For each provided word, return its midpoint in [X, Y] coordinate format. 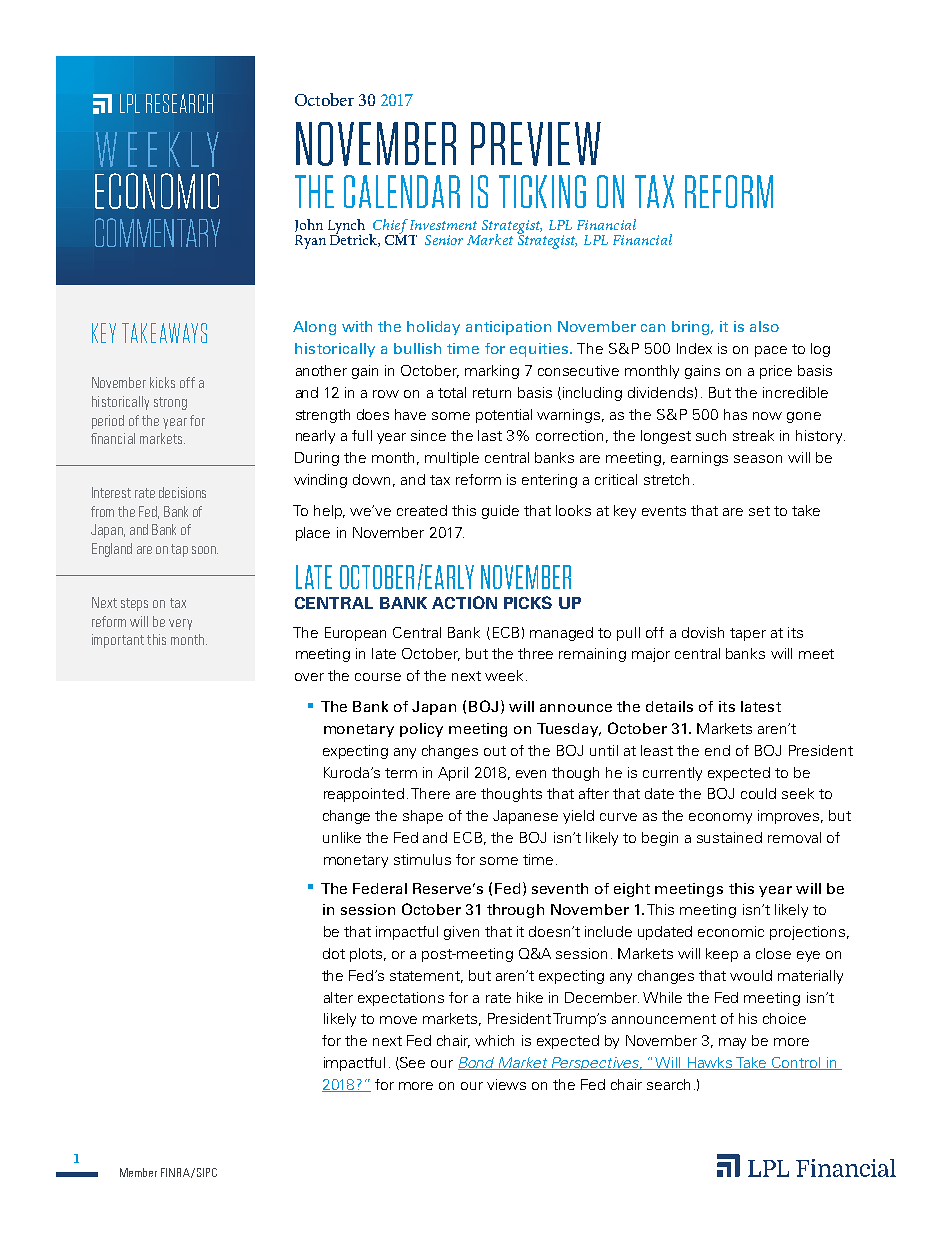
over [309, 677]
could [758, 793]
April [453, 774]
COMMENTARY [157, 232]
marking [492, 372]
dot [334, 953]
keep [722, 955]
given [461, 933]
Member [138, 1172]
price [776, 372]
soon [205, 550]
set [759, 511]
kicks [162, 382]
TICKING [542, 191]
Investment [443, 225]
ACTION [464, 602]
